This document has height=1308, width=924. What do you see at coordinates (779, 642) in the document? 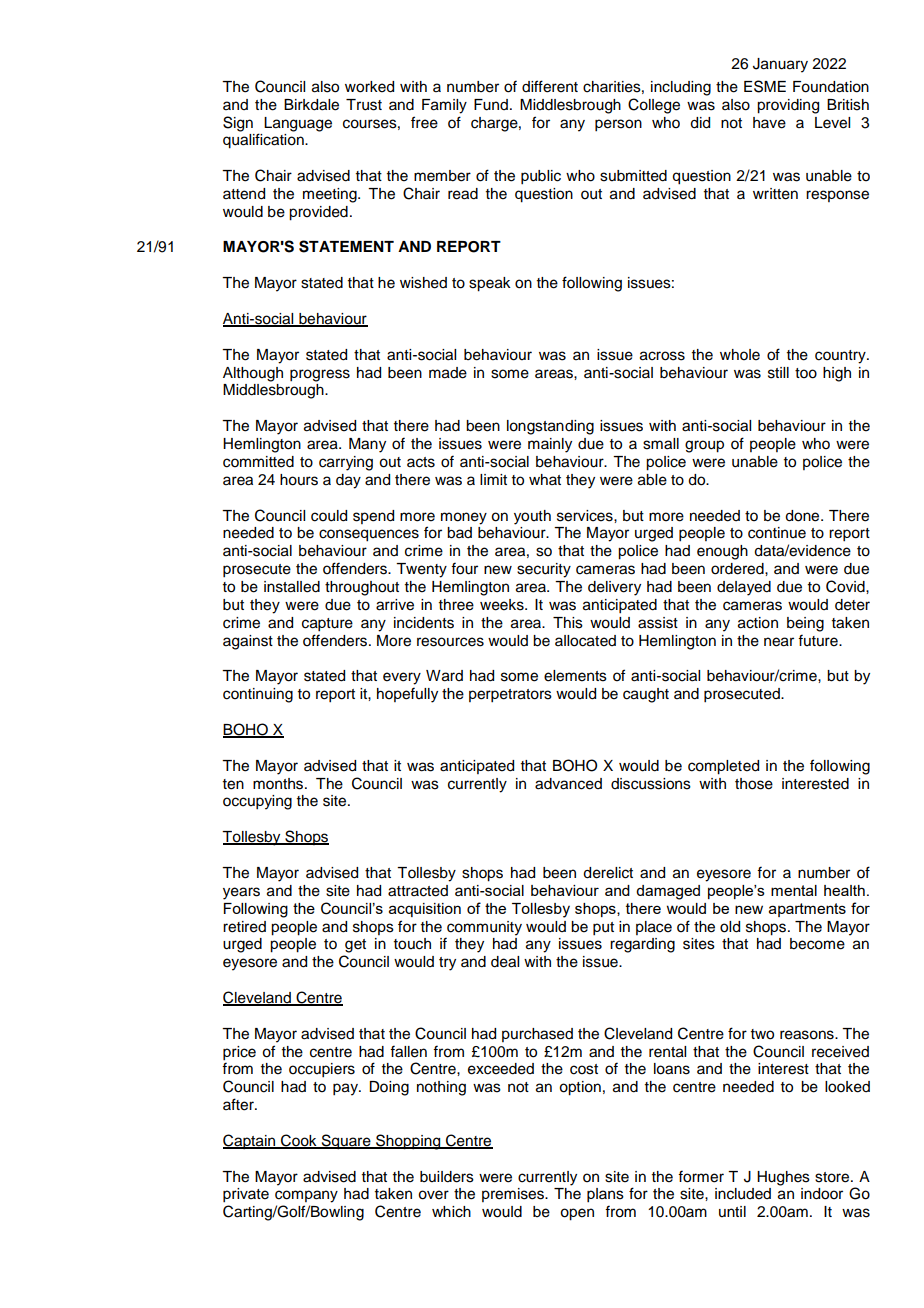
I see `near` at bounding box center [779, 642].
